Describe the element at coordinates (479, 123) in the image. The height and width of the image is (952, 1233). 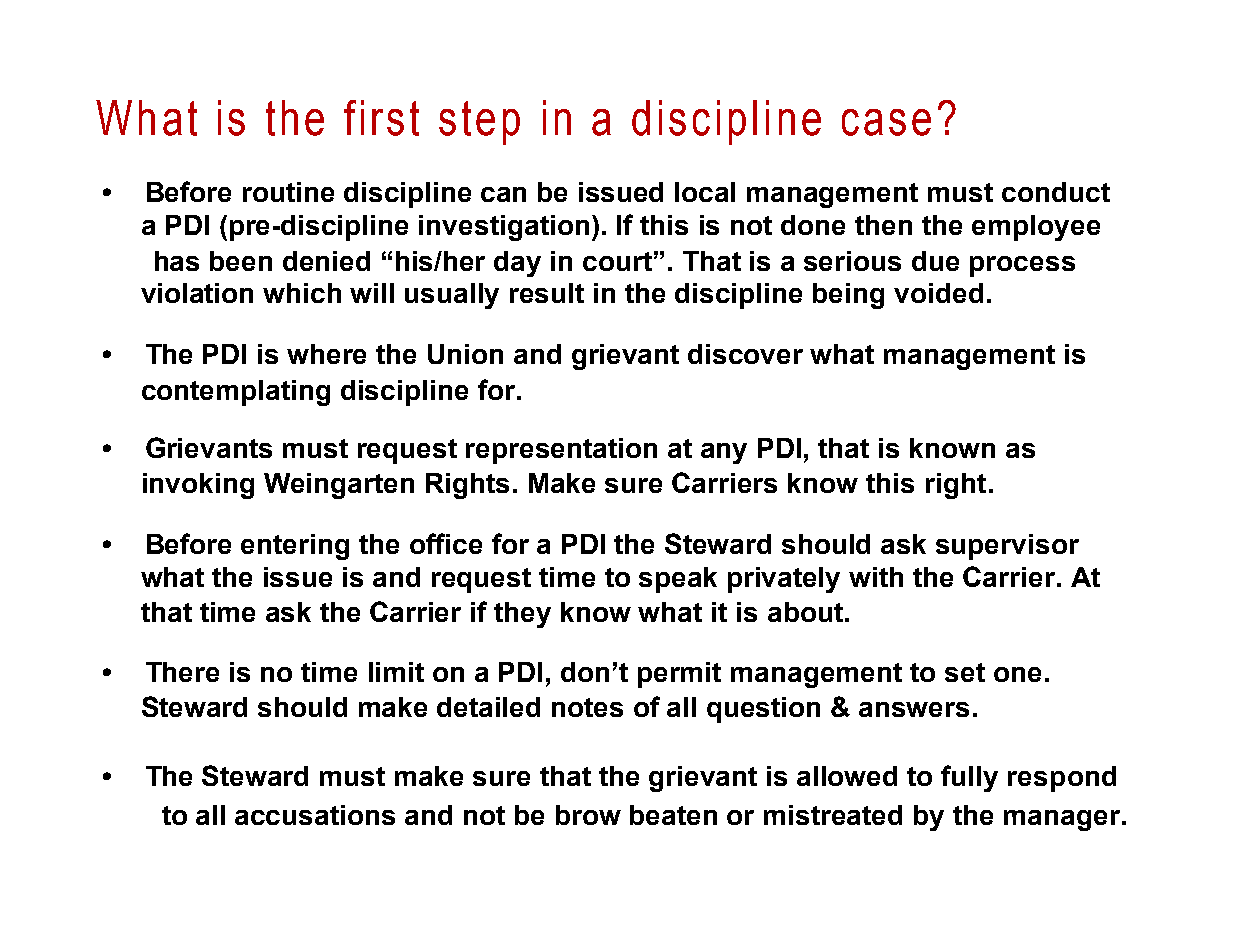
I see `step` at that location.
